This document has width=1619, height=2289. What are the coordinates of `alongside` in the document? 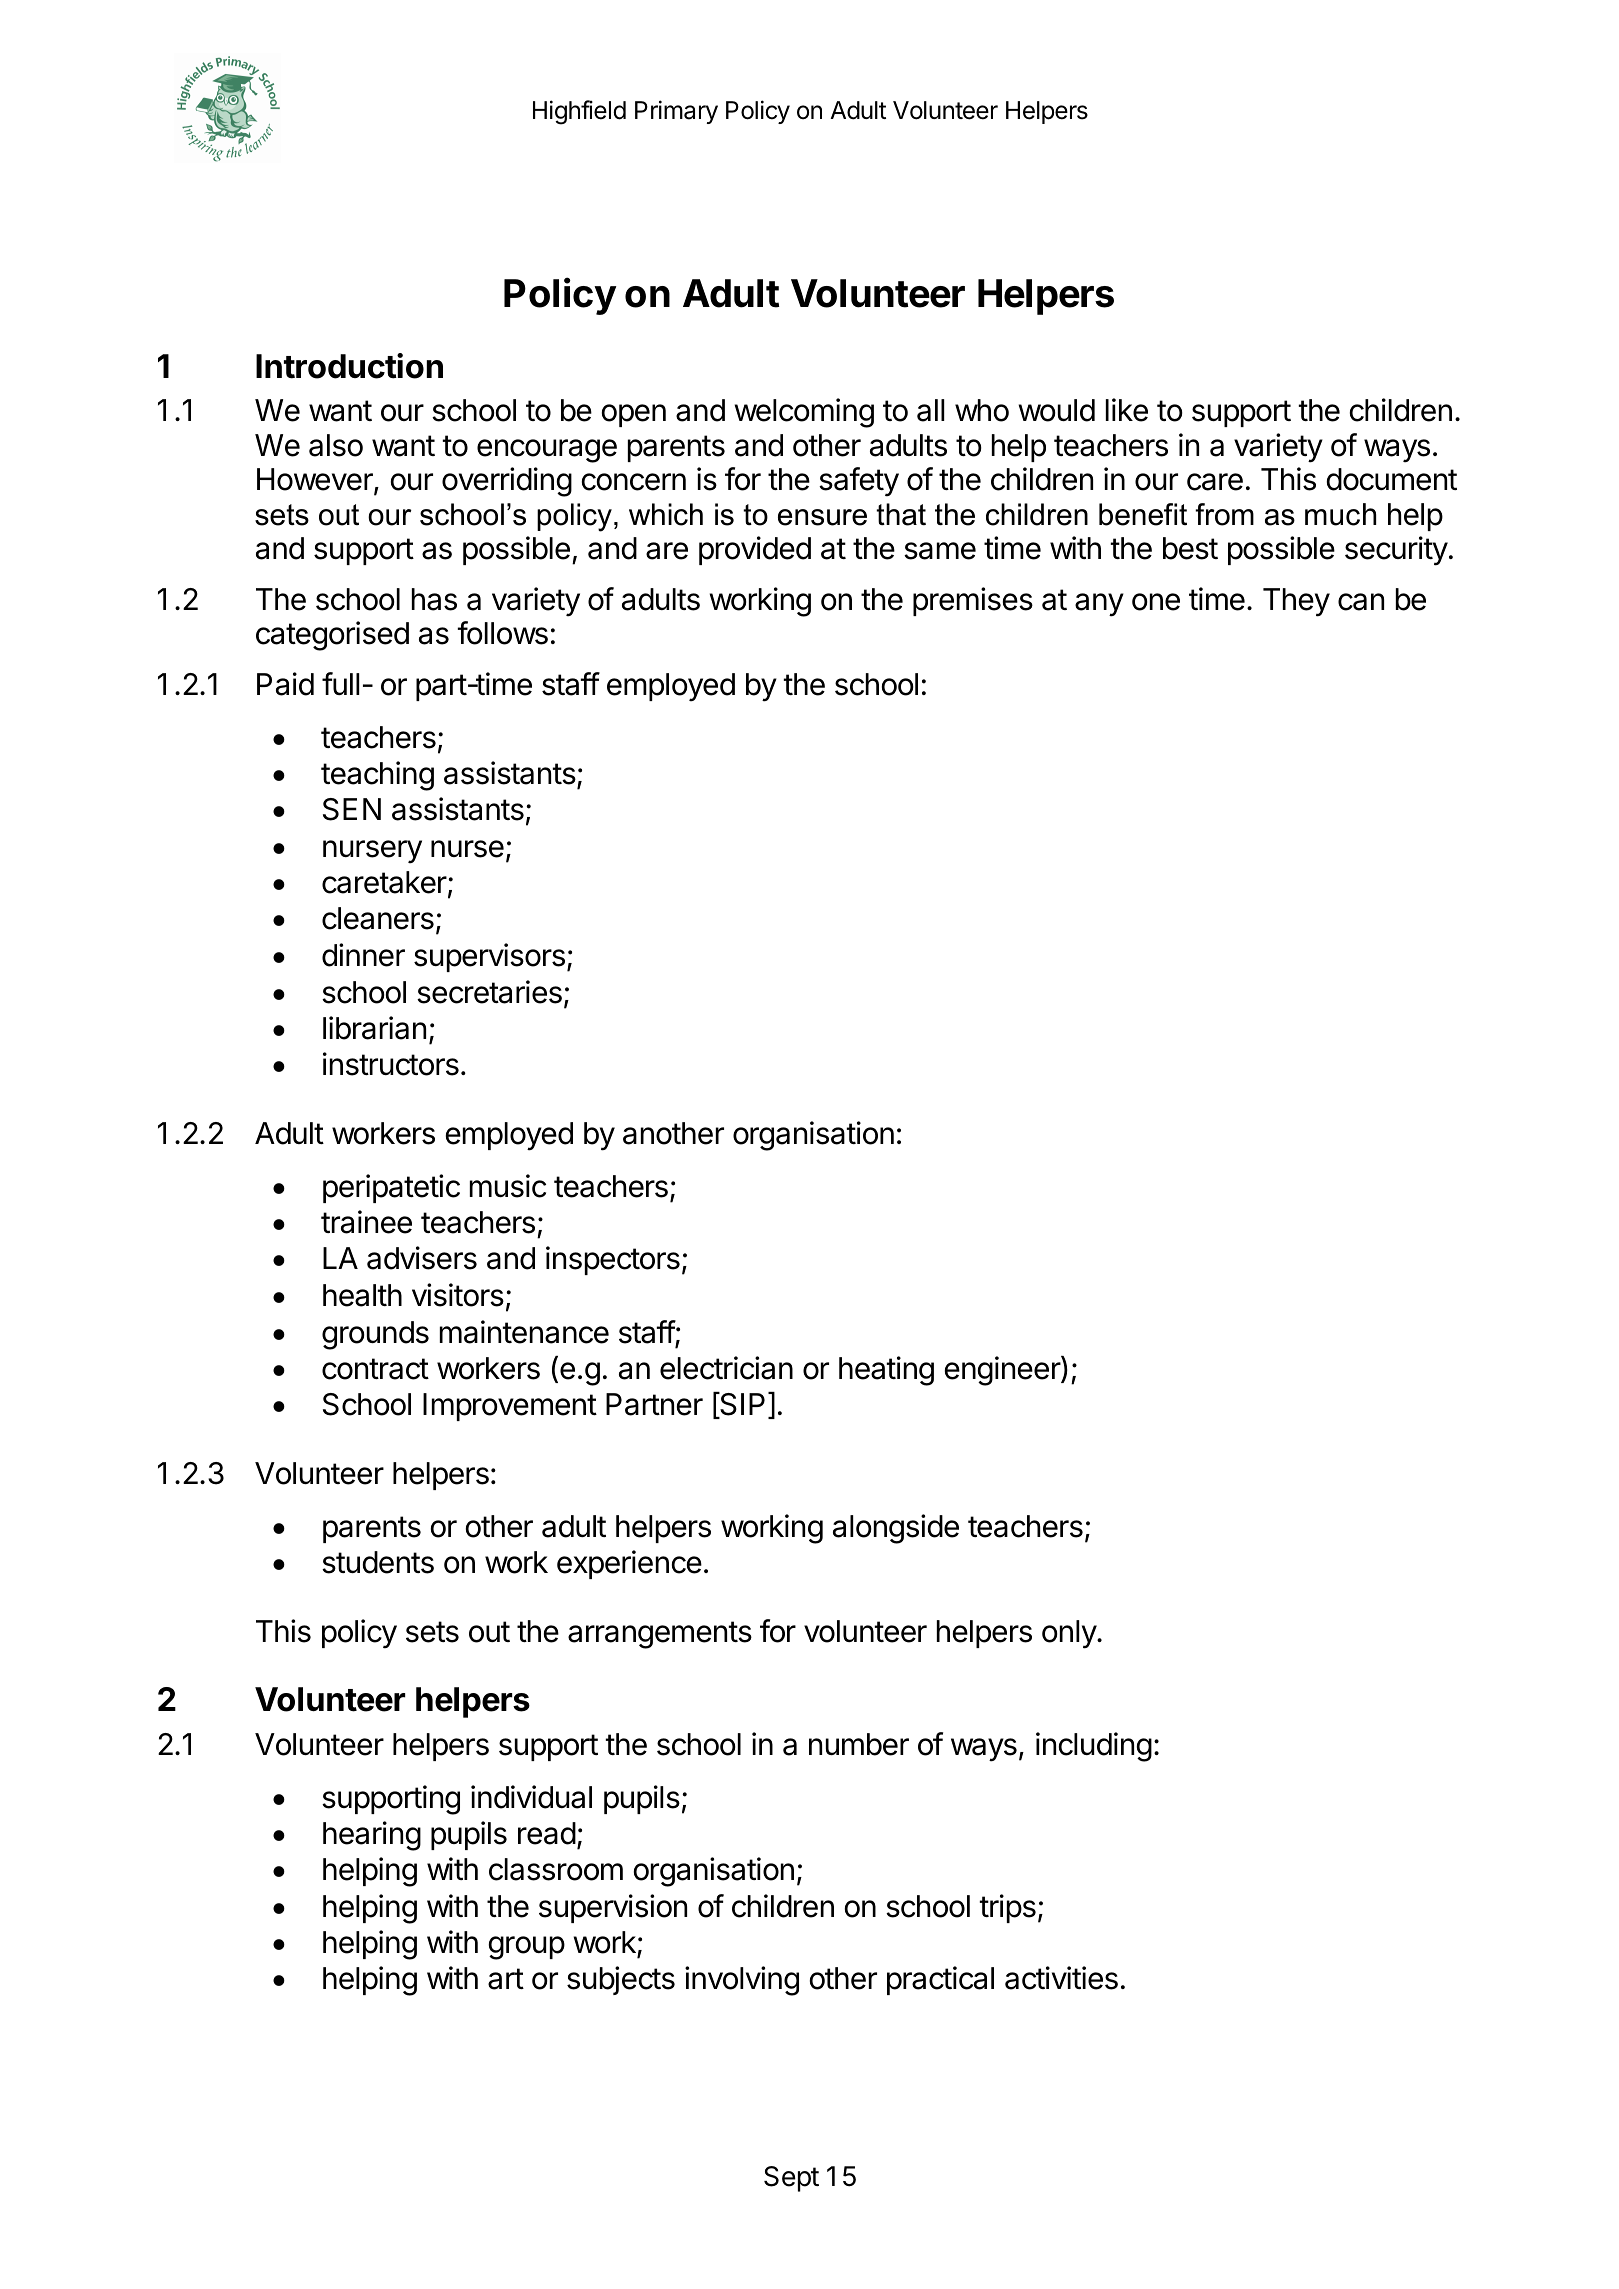 It's located at (896, 1529).
